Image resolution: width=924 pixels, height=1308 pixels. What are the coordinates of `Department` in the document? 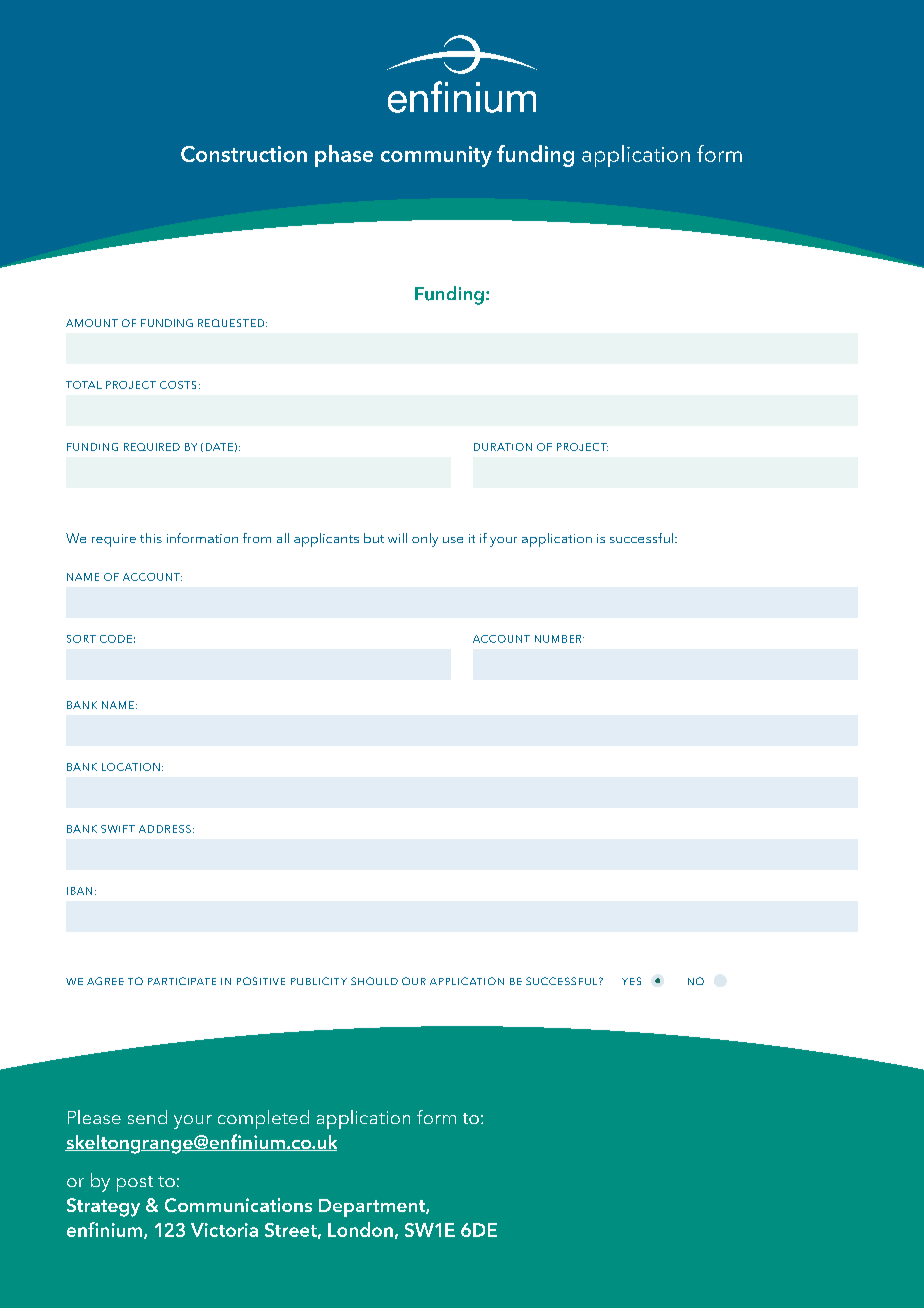 It's located at (373, 1208).
